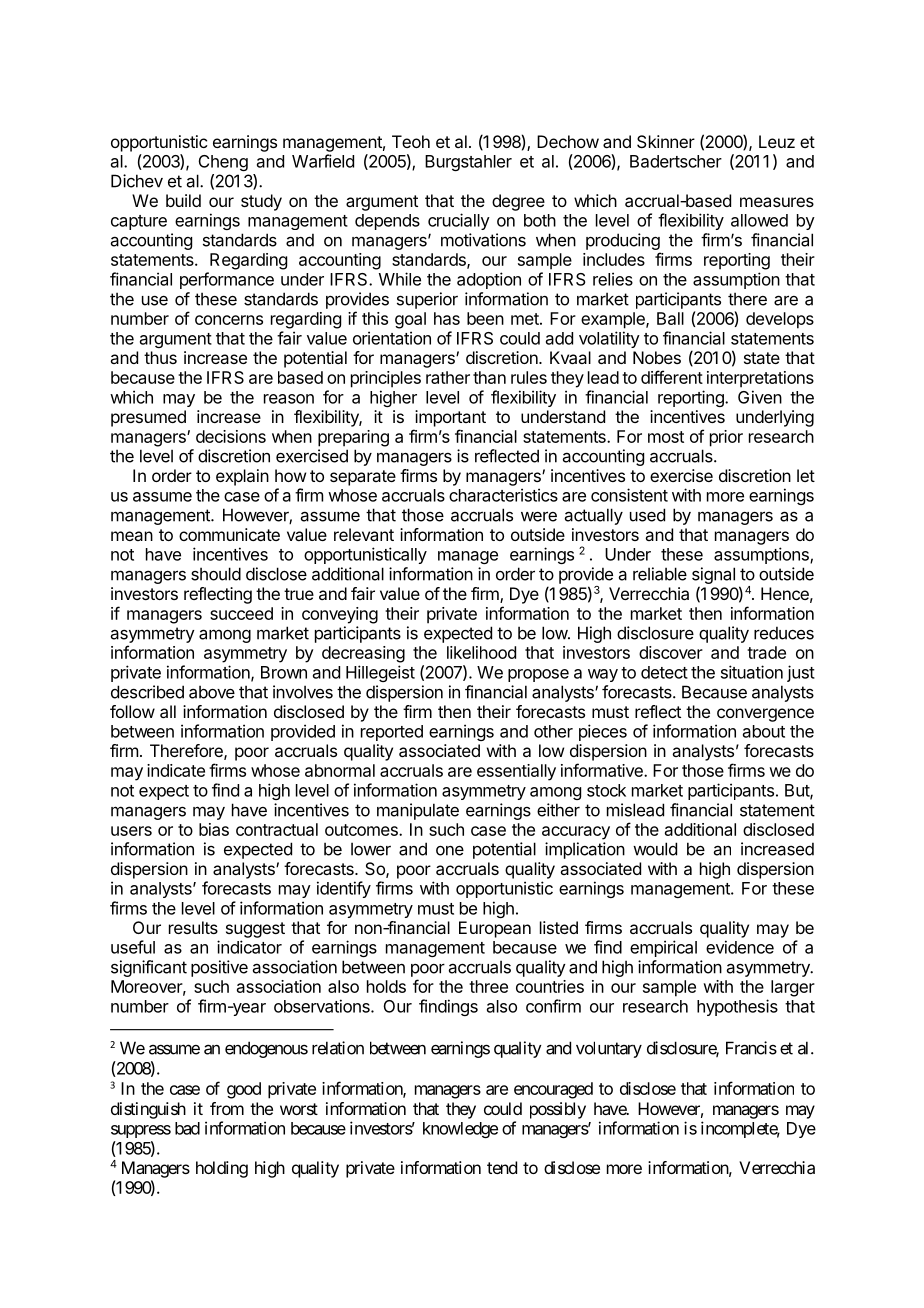 The height and width of the screenshot is (1308, 924). What do you see at coordinates (760, 379) in the screenshot?
I see `interpretations` at bounding box center [760, 379].
